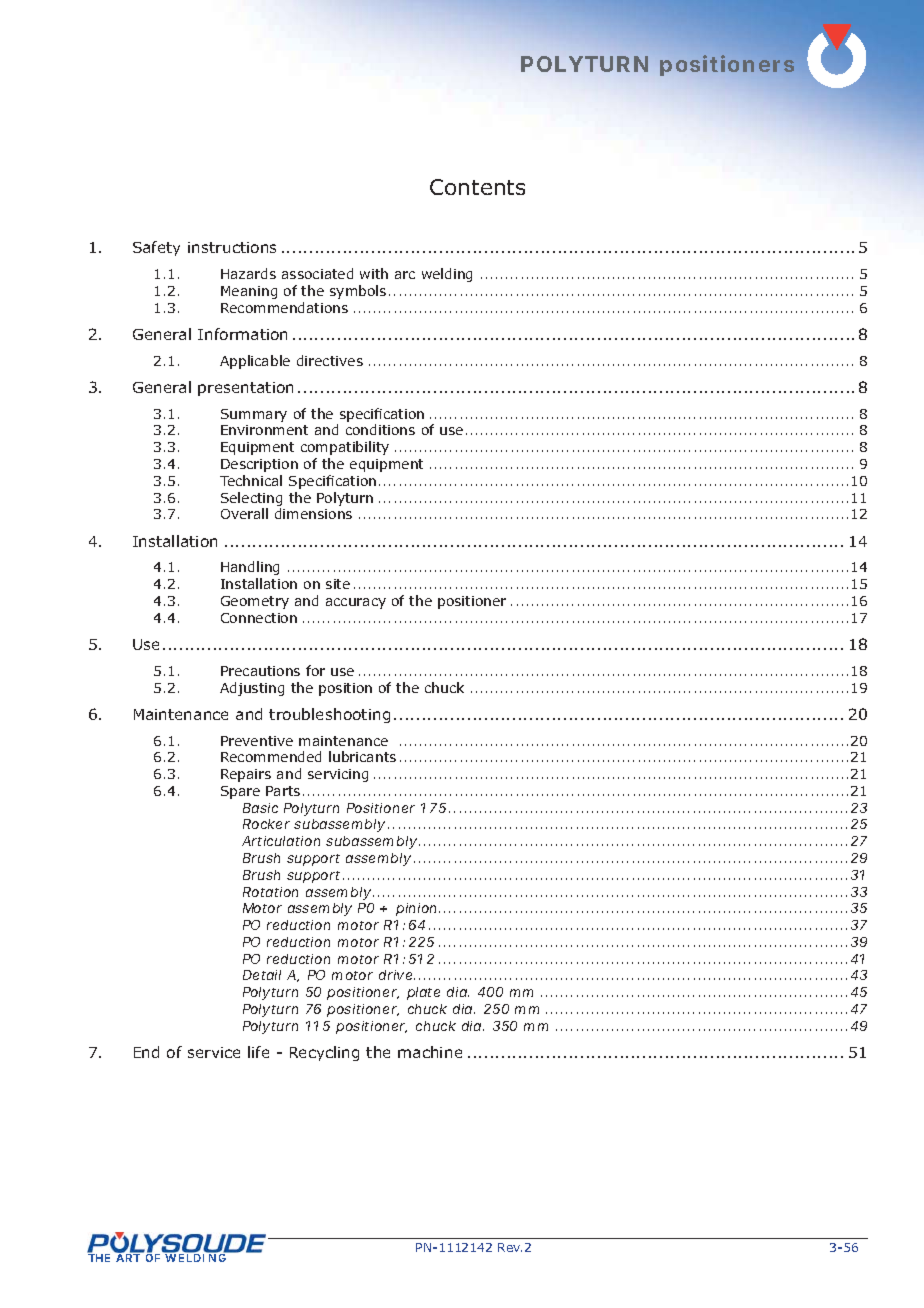 The width and height of the page is (924, 1308). I want to click on servicing, so click(338, 775).
